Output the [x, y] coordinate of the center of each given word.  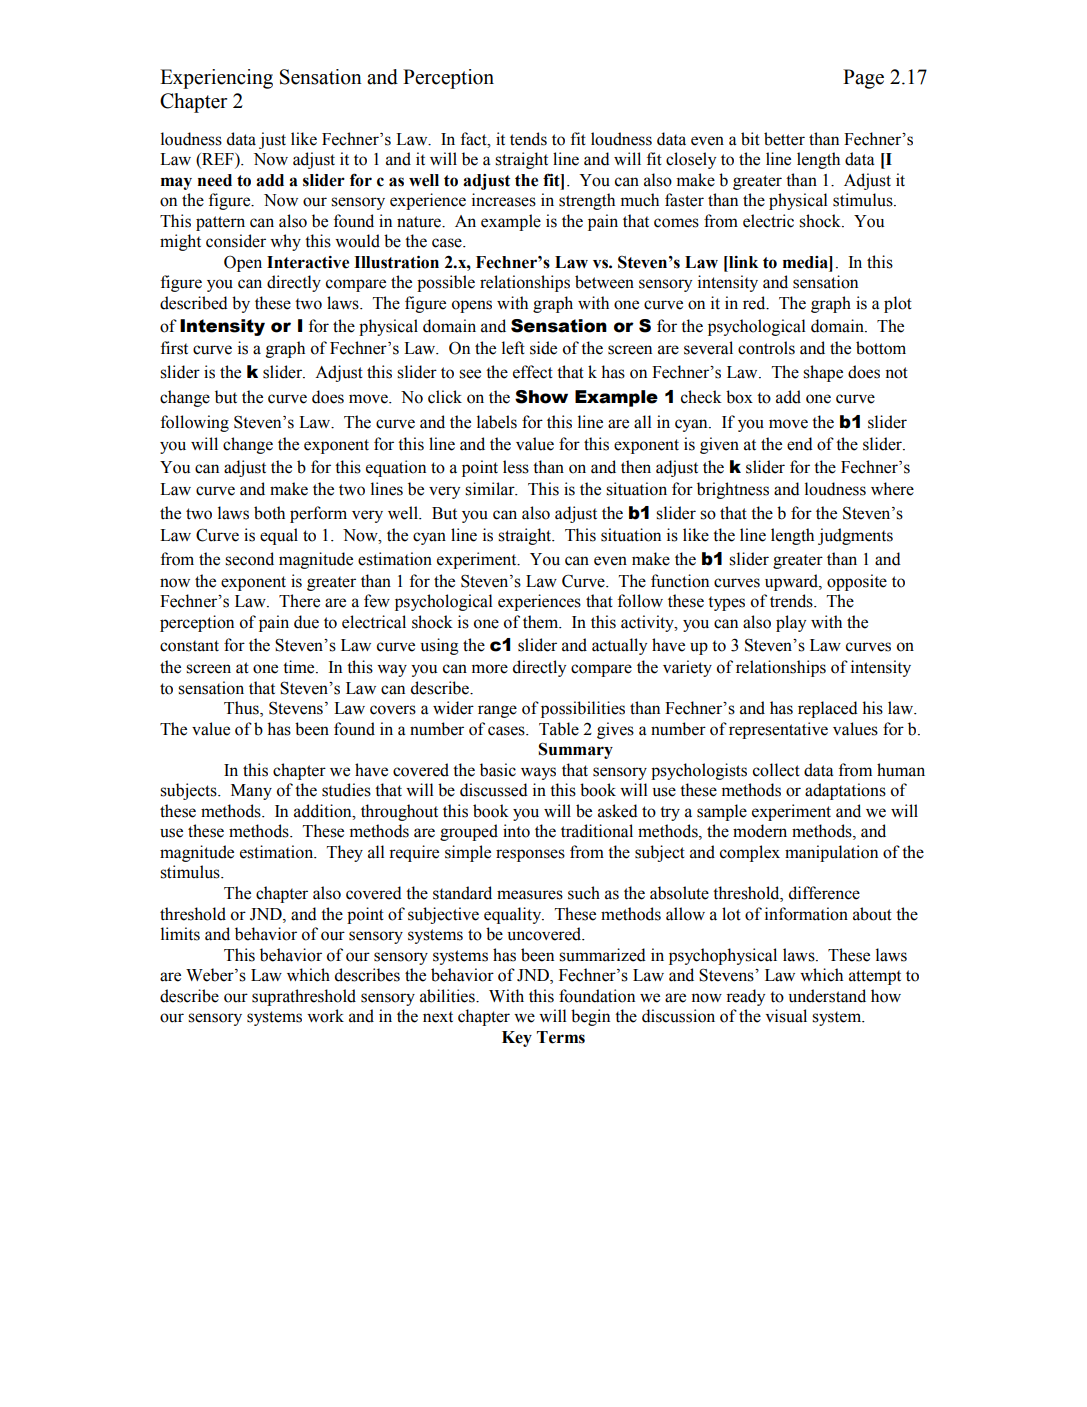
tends [528, 139]
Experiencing [216, 79]
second [249, 559]
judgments [855, 536]
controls [766, 348]
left [513, 348]
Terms [561, 1037]
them [542, 622]
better [784, 139]
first [174, 348]
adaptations [845, 791]
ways [538, 773]
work [325, 1016]
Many [251, 792]
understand [827, 996]
